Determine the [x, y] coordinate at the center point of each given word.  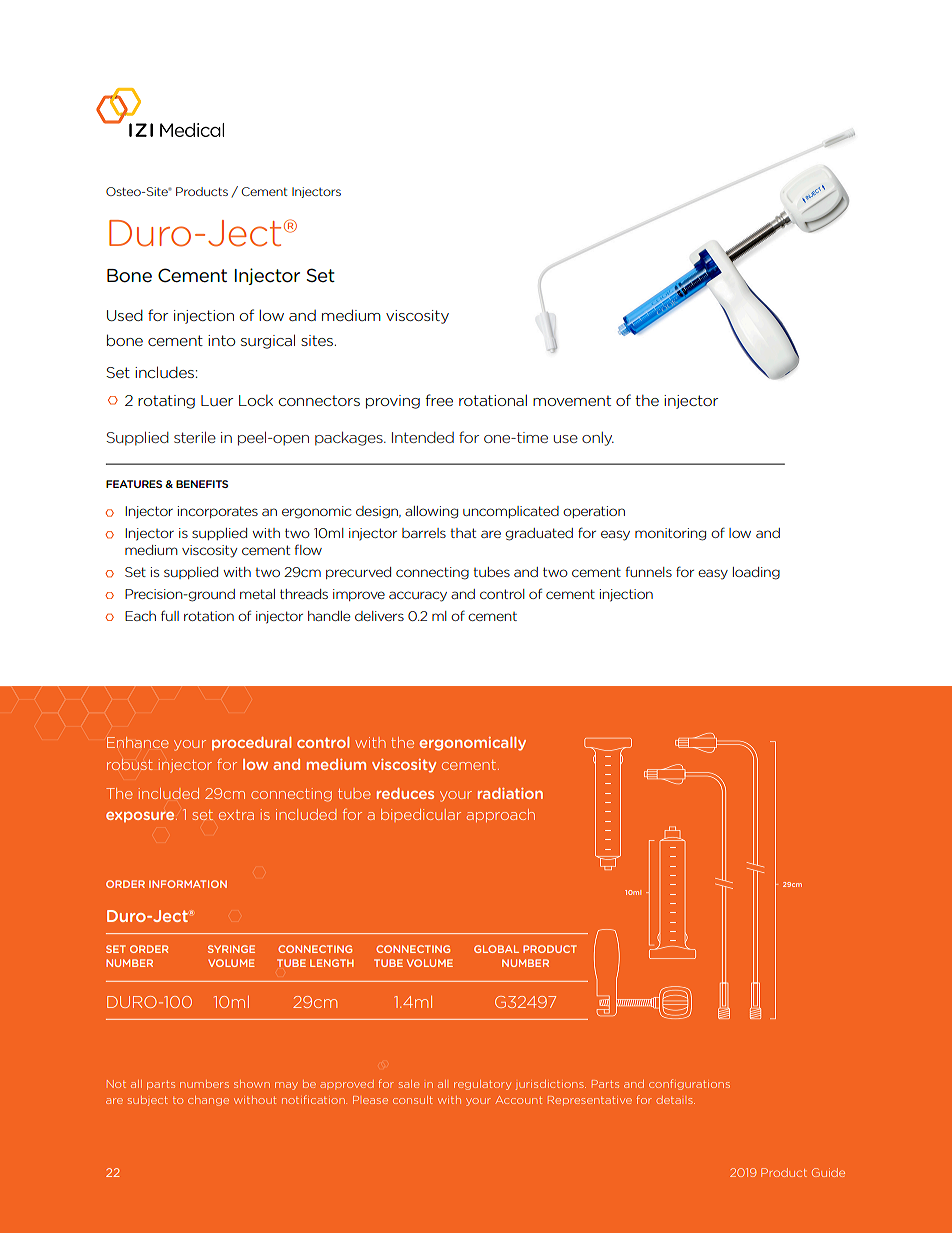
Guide [828, 1172]
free [439, 400]
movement [572, 400]
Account [518, 1100]
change [208, 1101]
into [221, 340]
